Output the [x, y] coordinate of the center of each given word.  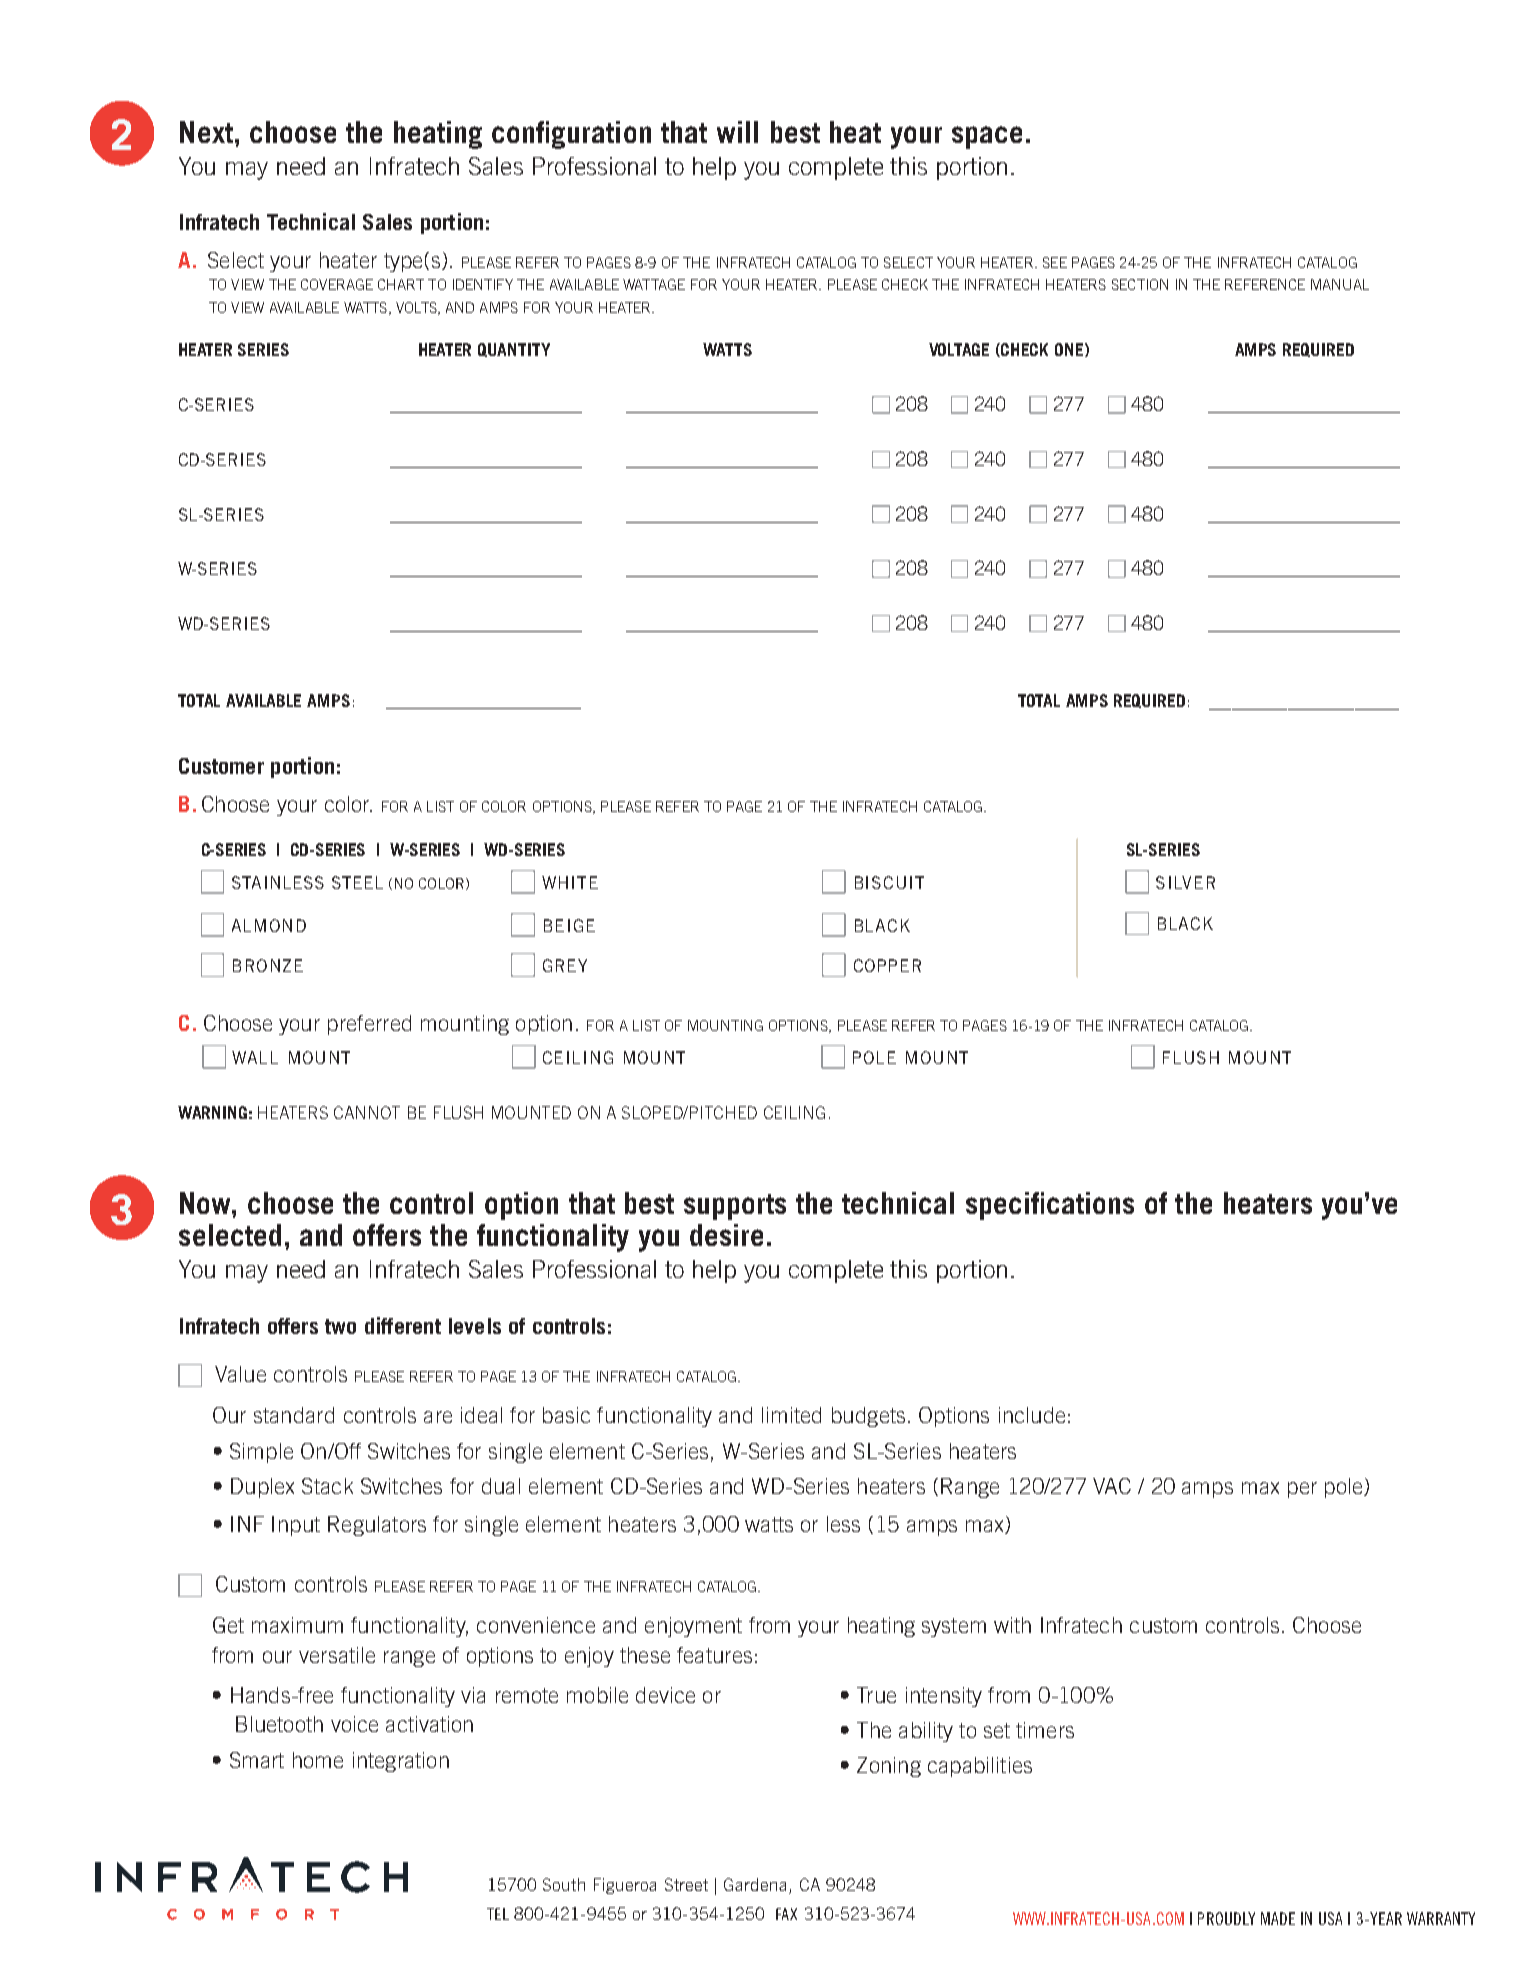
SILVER [1185, 882]
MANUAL [1340, 284]
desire [726, 1235]
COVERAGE [337, 284]
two [340, 1326]
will [737, 132]
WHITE [570, 882]
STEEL [357, 882]
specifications [1050, 1206]
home [318, 1760]
